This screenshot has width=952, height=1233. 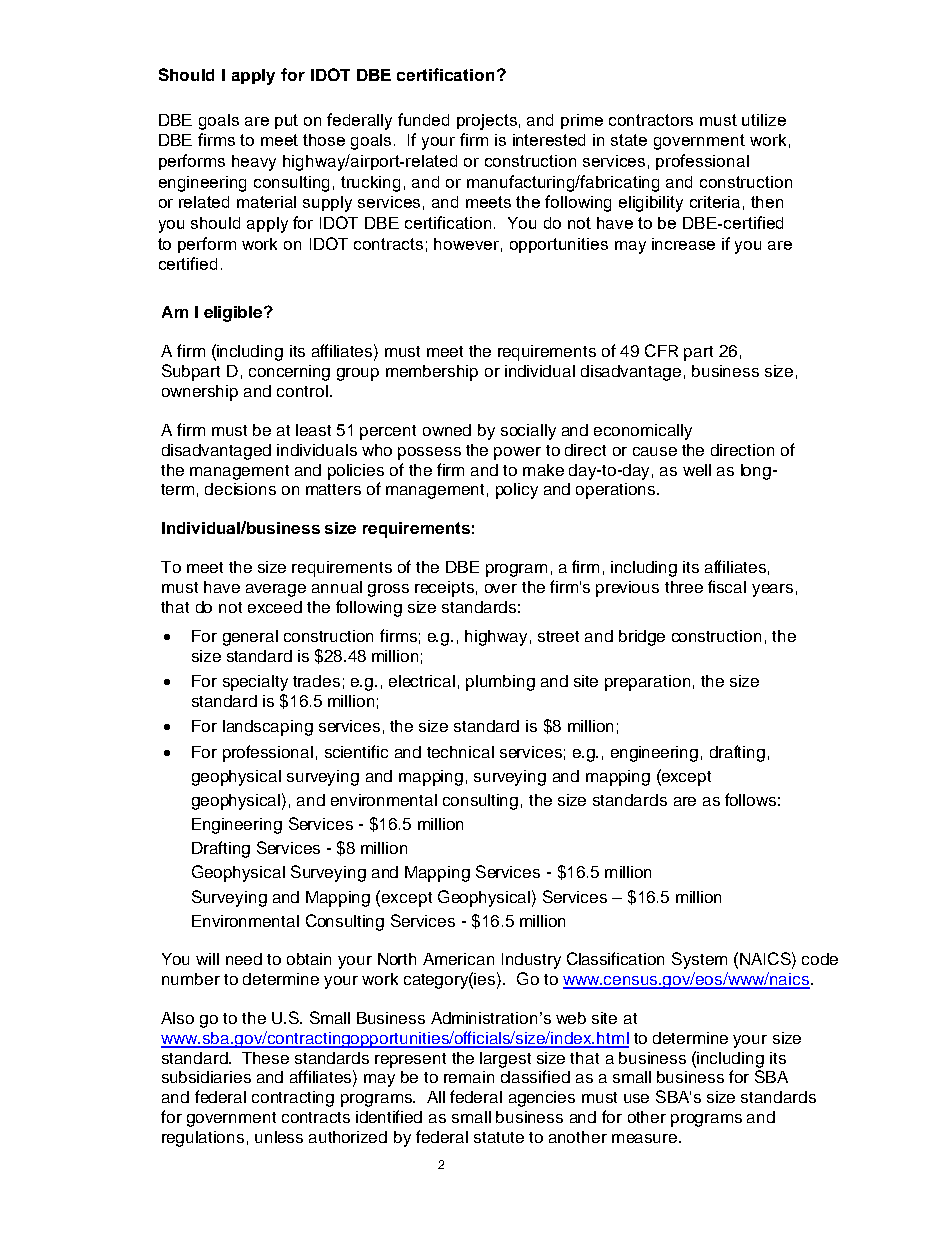 I want to click on street, so click(x=558, y=636).
